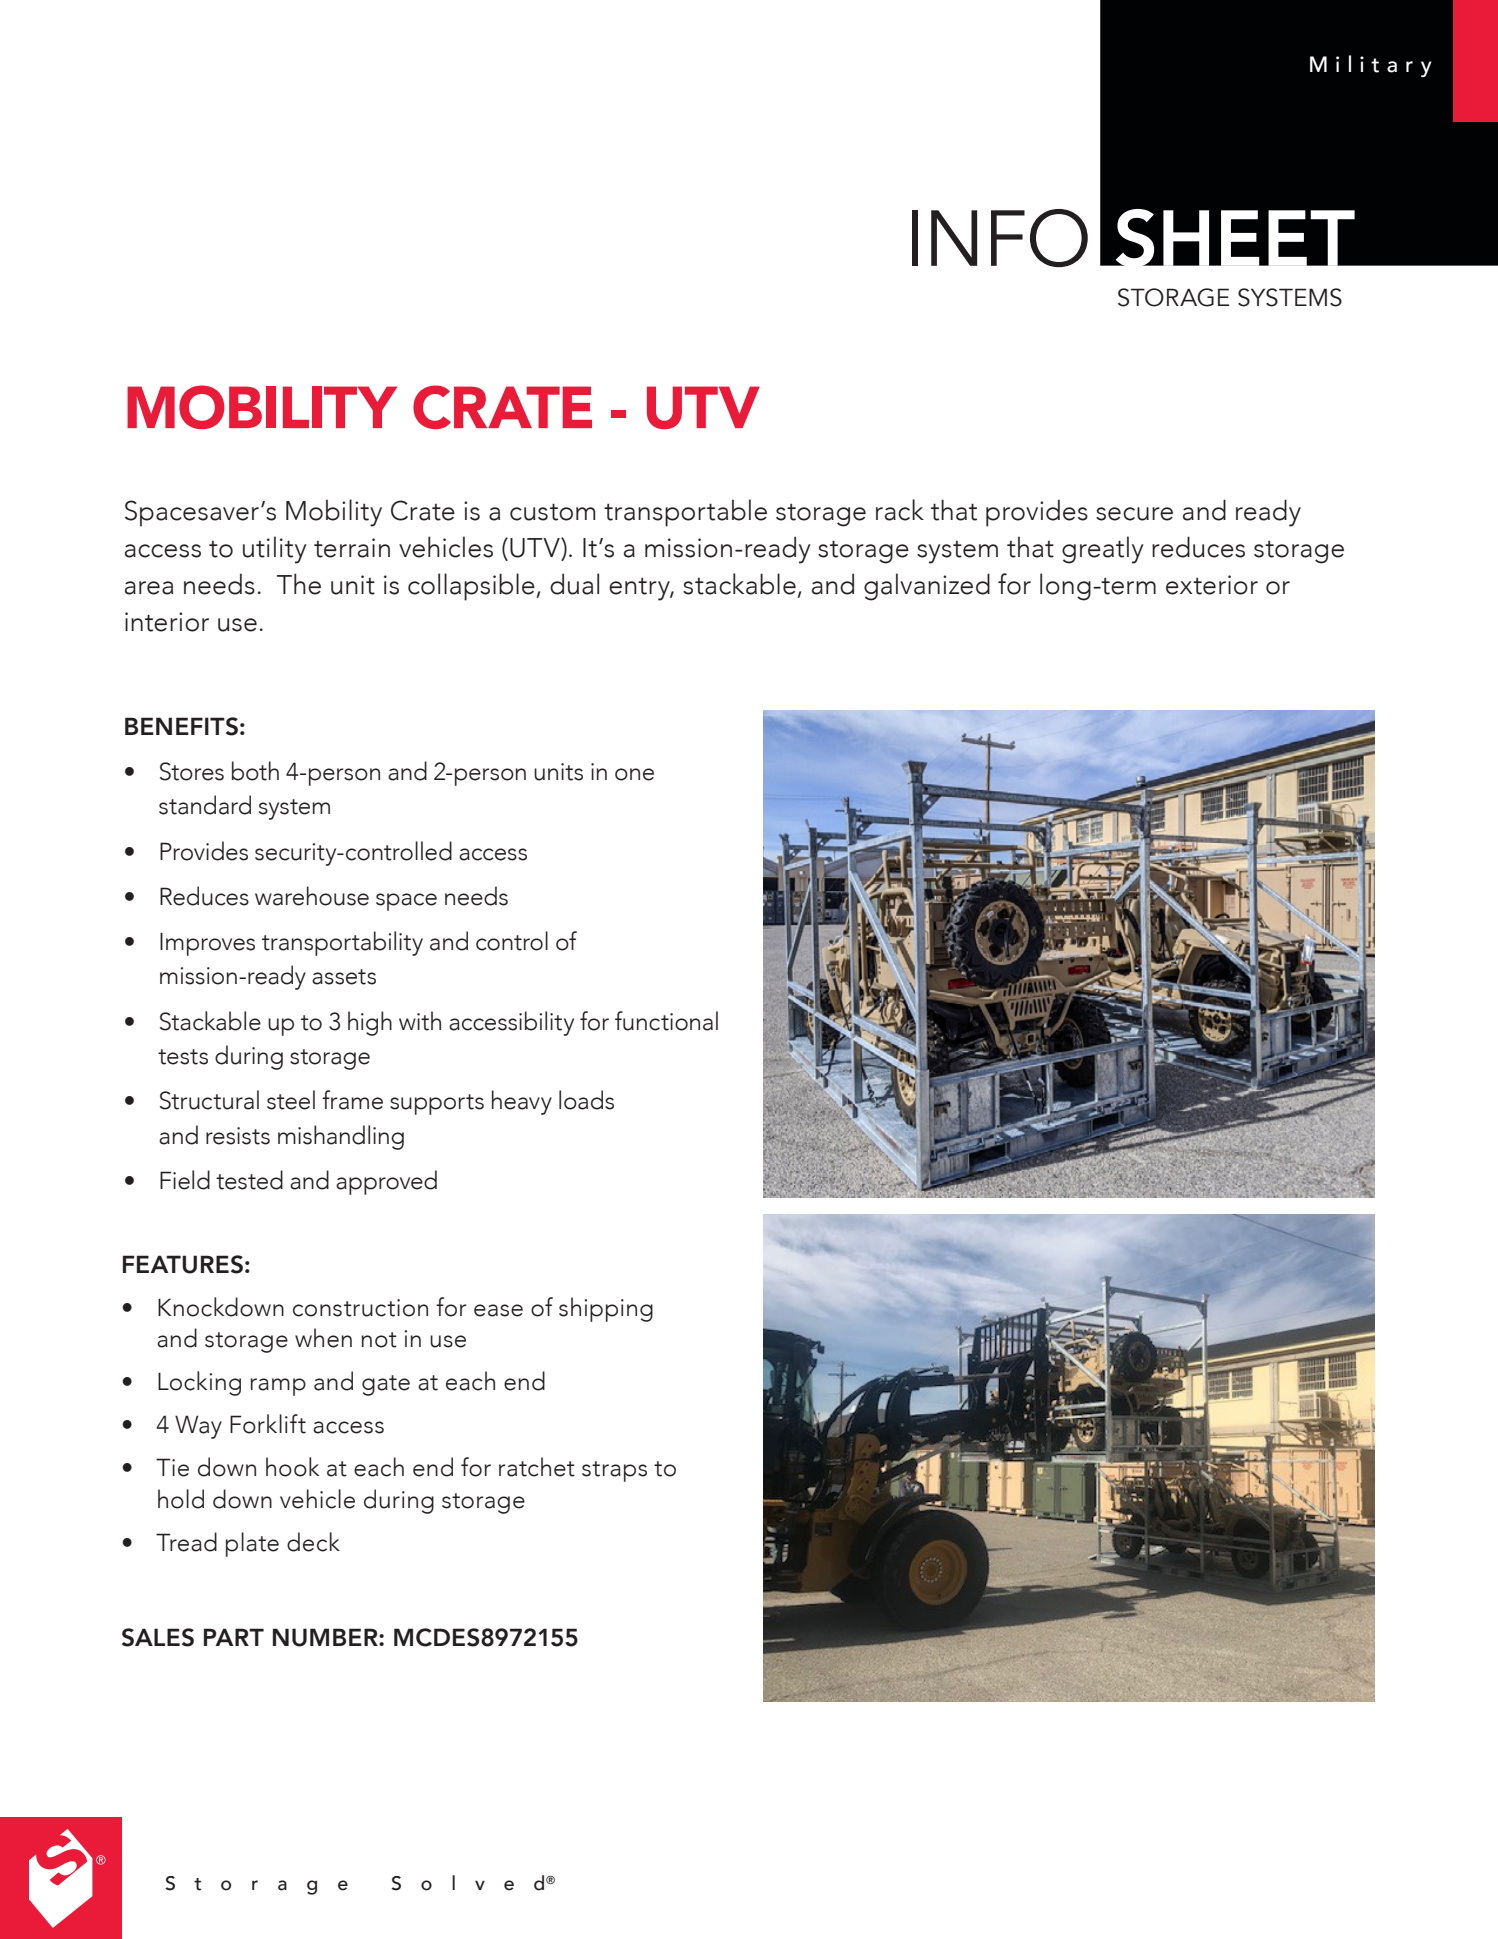 The height and width of the document is (1939, 1498). What do you see at coordinates (1000, 238) in the document?
I see `INFO` at bounding box center [1000, 238].
